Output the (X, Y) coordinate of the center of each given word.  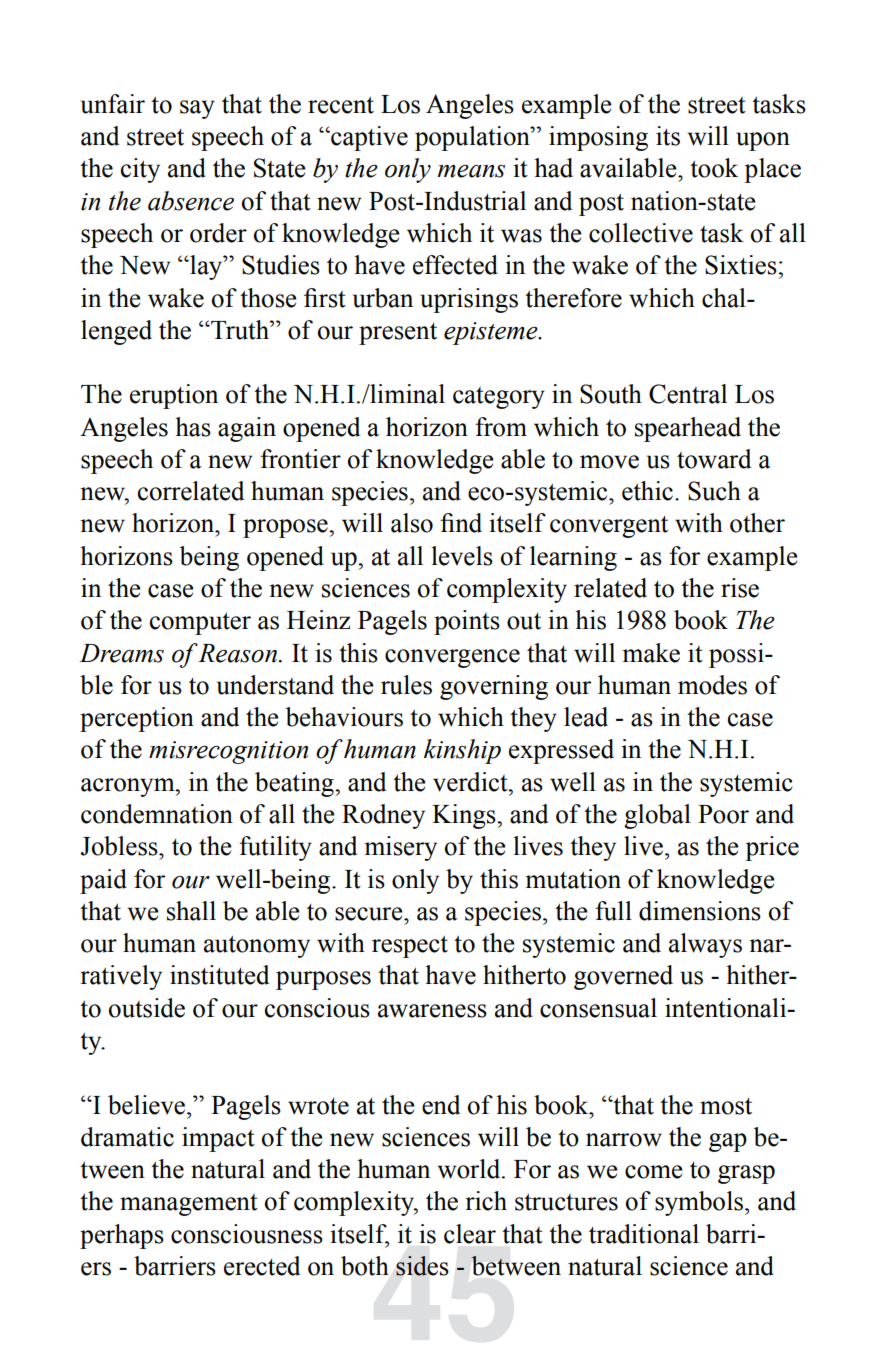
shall (191, 911)
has (193, 427)
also (412, 523)
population (473, 138)
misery (400, 848)
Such (714, 491)
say (197, 109)
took (714, 168)
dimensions (700, 911)
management (189, 1205)
